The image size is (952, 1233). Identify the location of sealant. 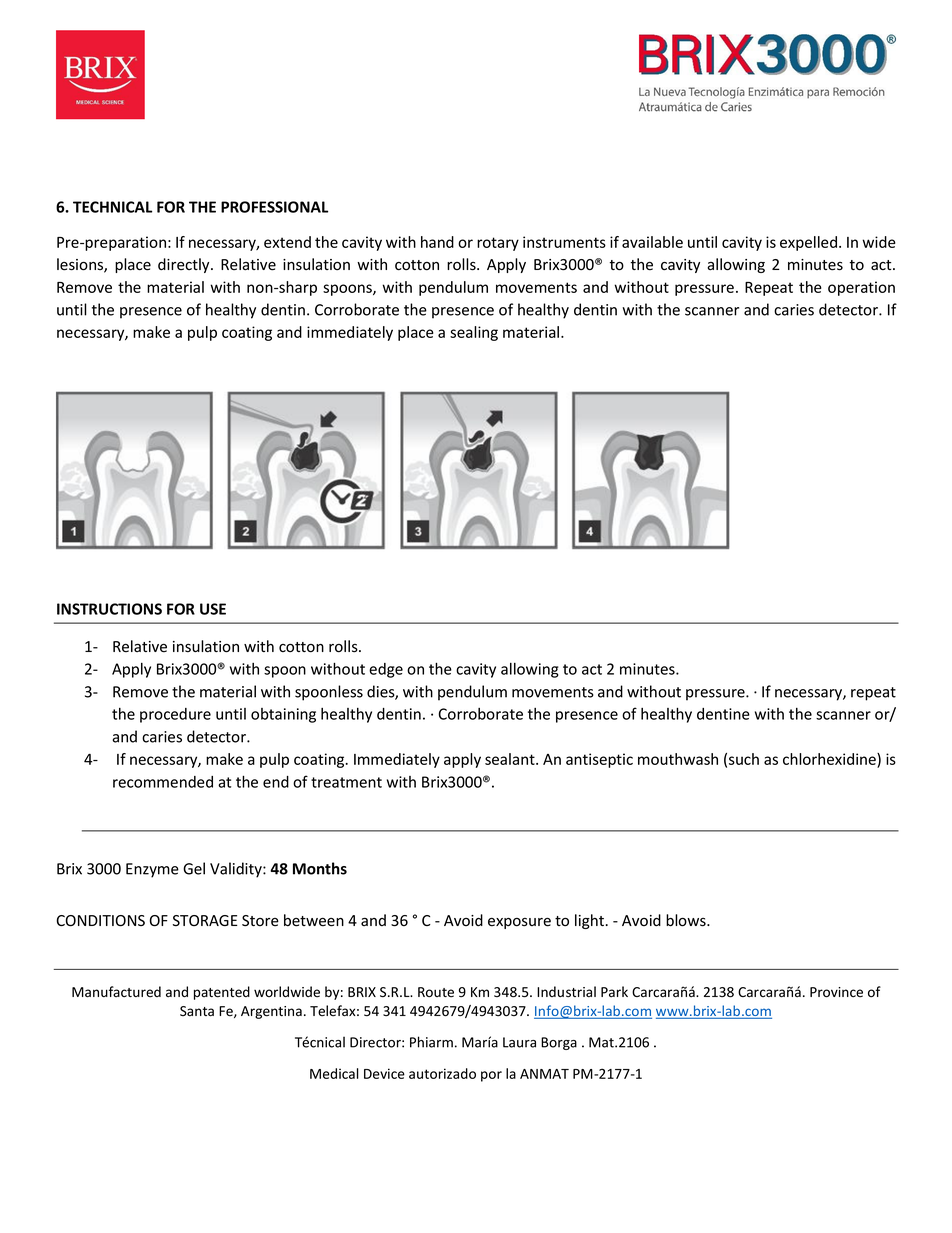
(511, 759).
